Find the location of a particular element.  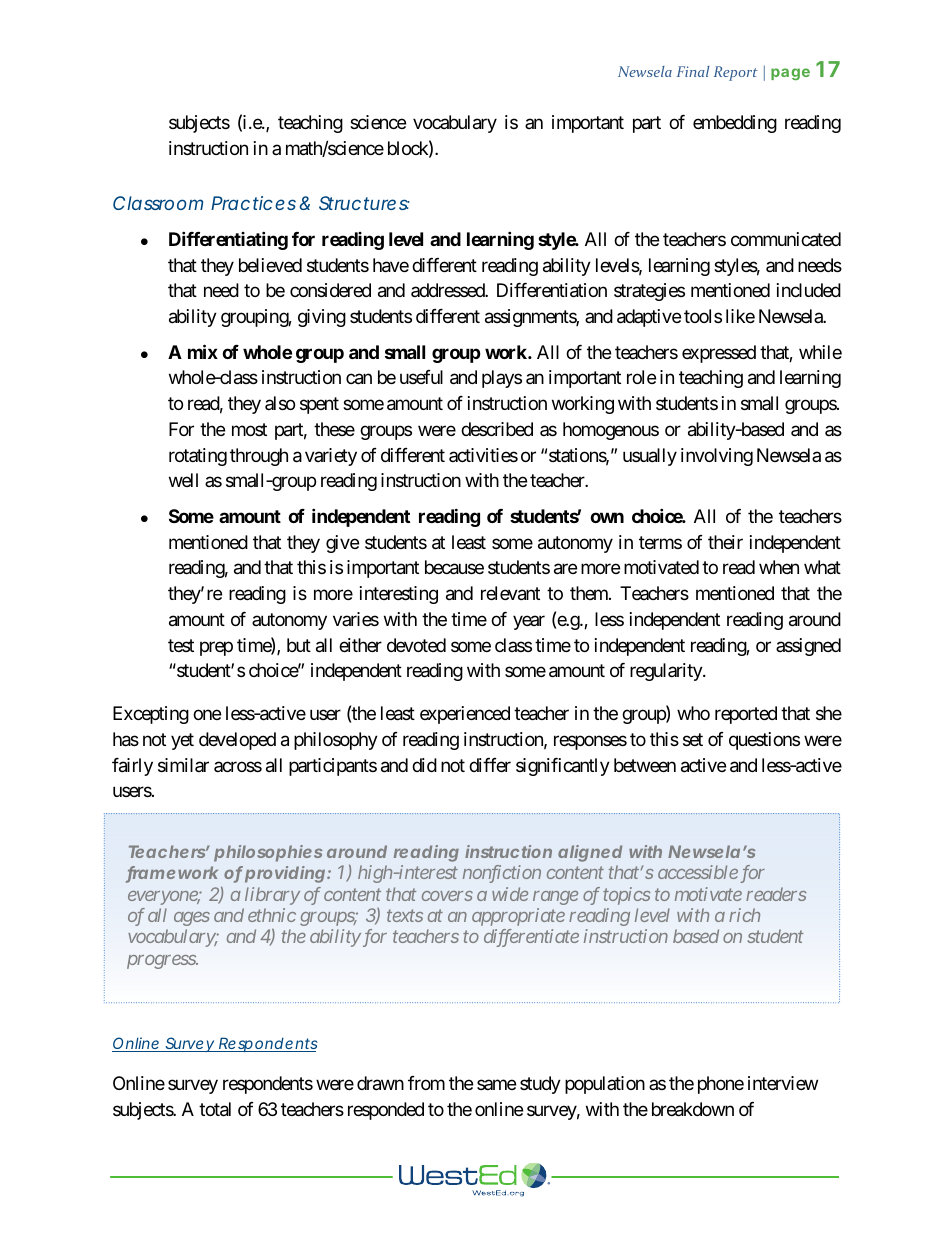

Structures is located at coordinates (364, 203).
